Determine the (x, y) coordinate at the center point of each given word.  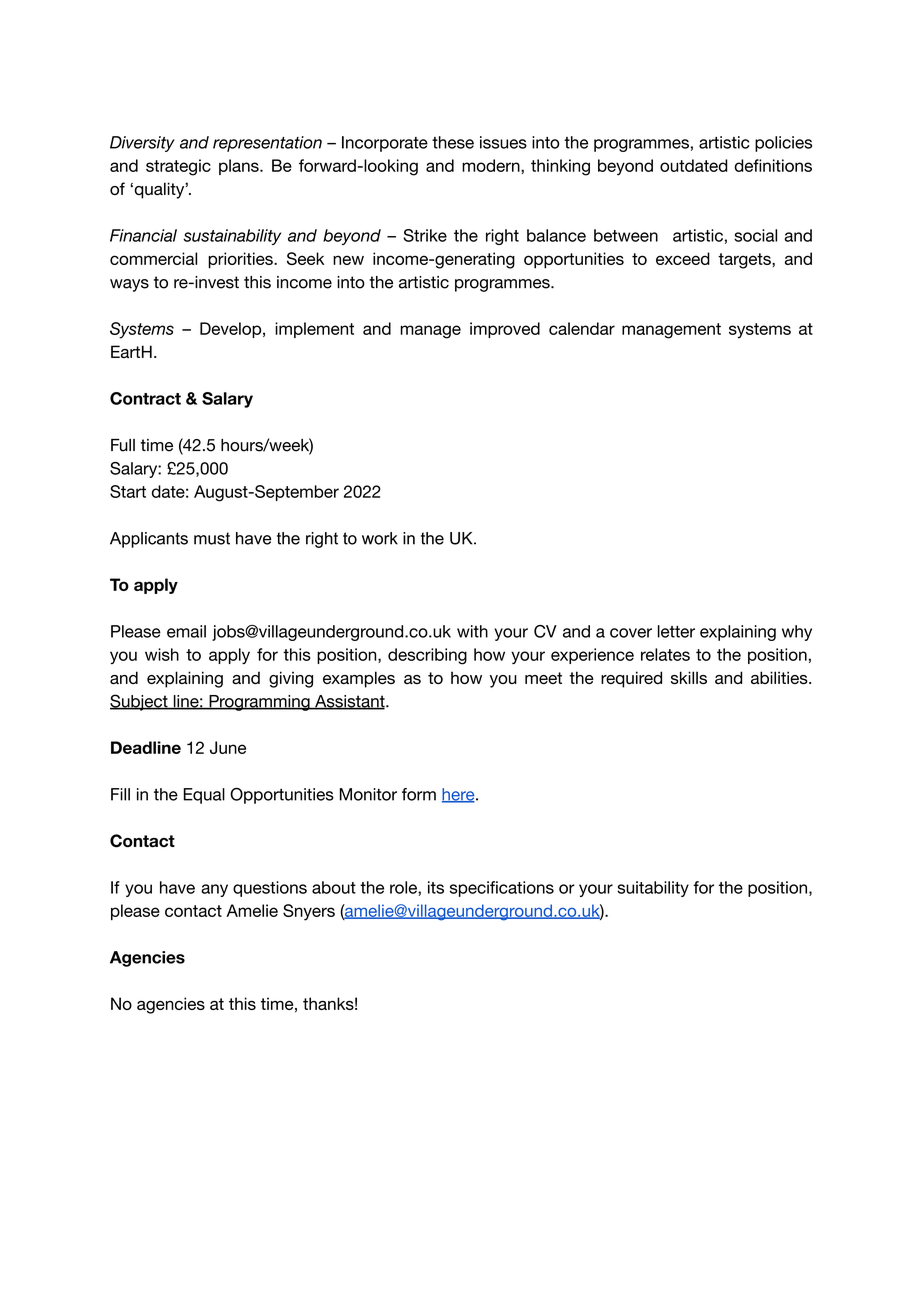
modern (492, 165)
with (472, 631)
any (214, 890)
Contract (145, 398)
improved (505, 330)
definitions (773, 165)
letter (676, 631)
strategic (178, 167)
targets (745, 261)
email (186, 631)
